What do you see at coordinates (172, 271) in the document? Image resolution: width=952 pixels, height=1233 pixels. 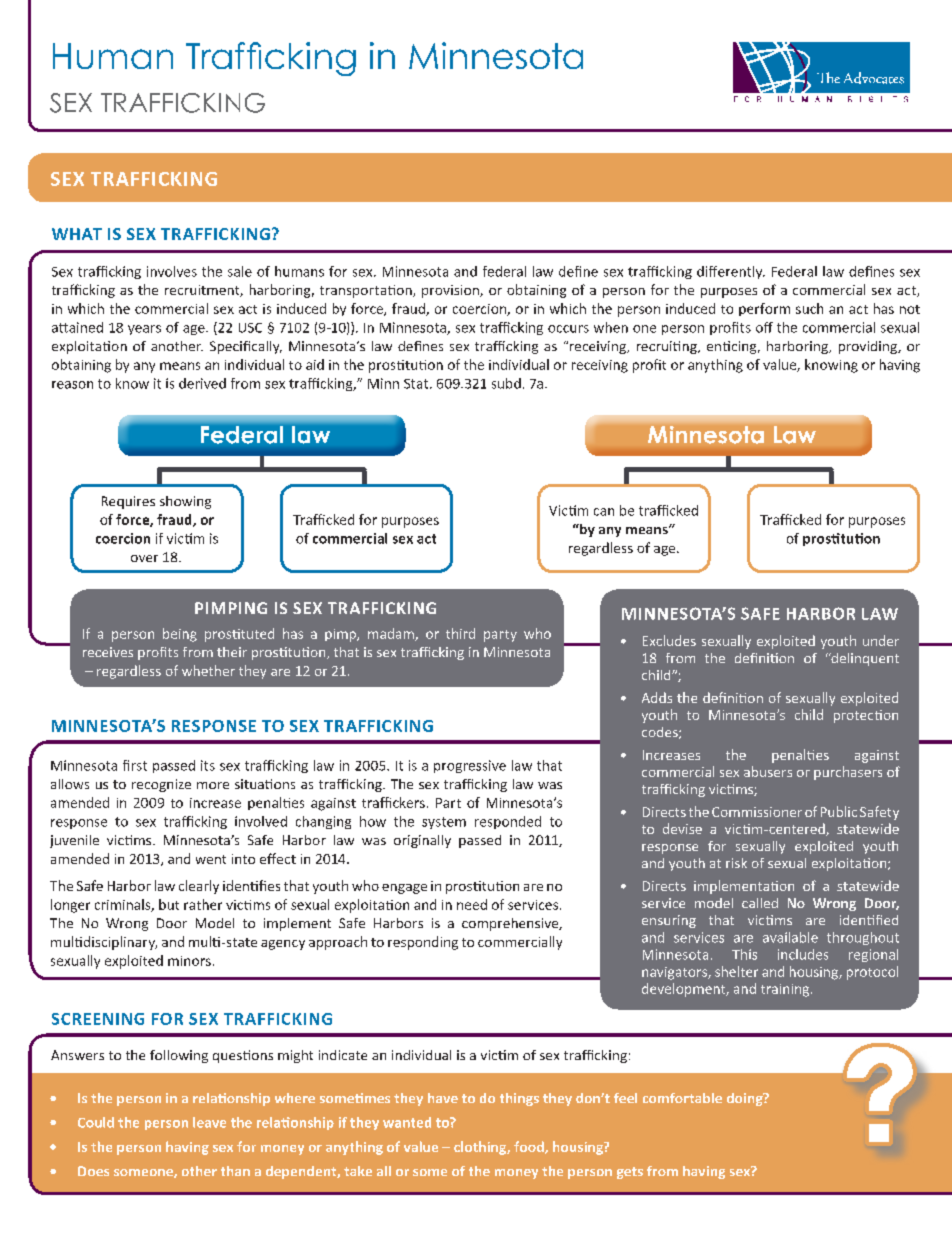 I see `involves` at bounding box center [172, 271].
